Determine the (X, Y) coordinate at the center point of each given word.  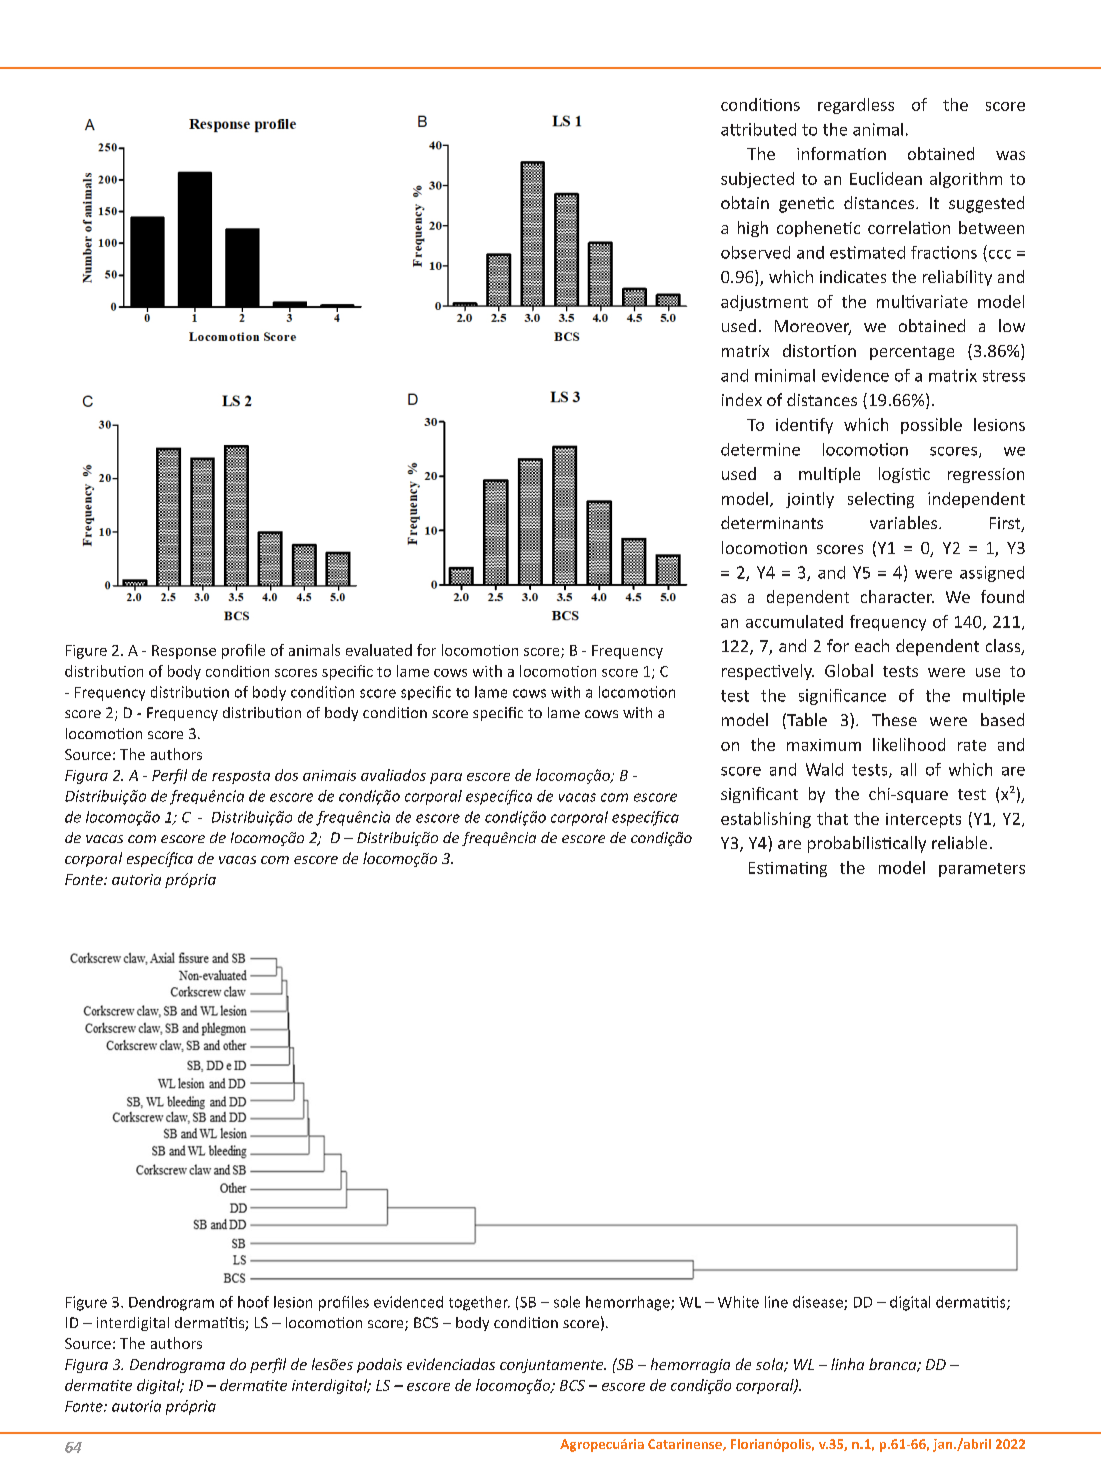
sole (567, 1302)
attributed (758, 129)
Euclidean (886, 178)
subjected (757, 180)
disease (819, 1303)
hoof (253, 1302)
